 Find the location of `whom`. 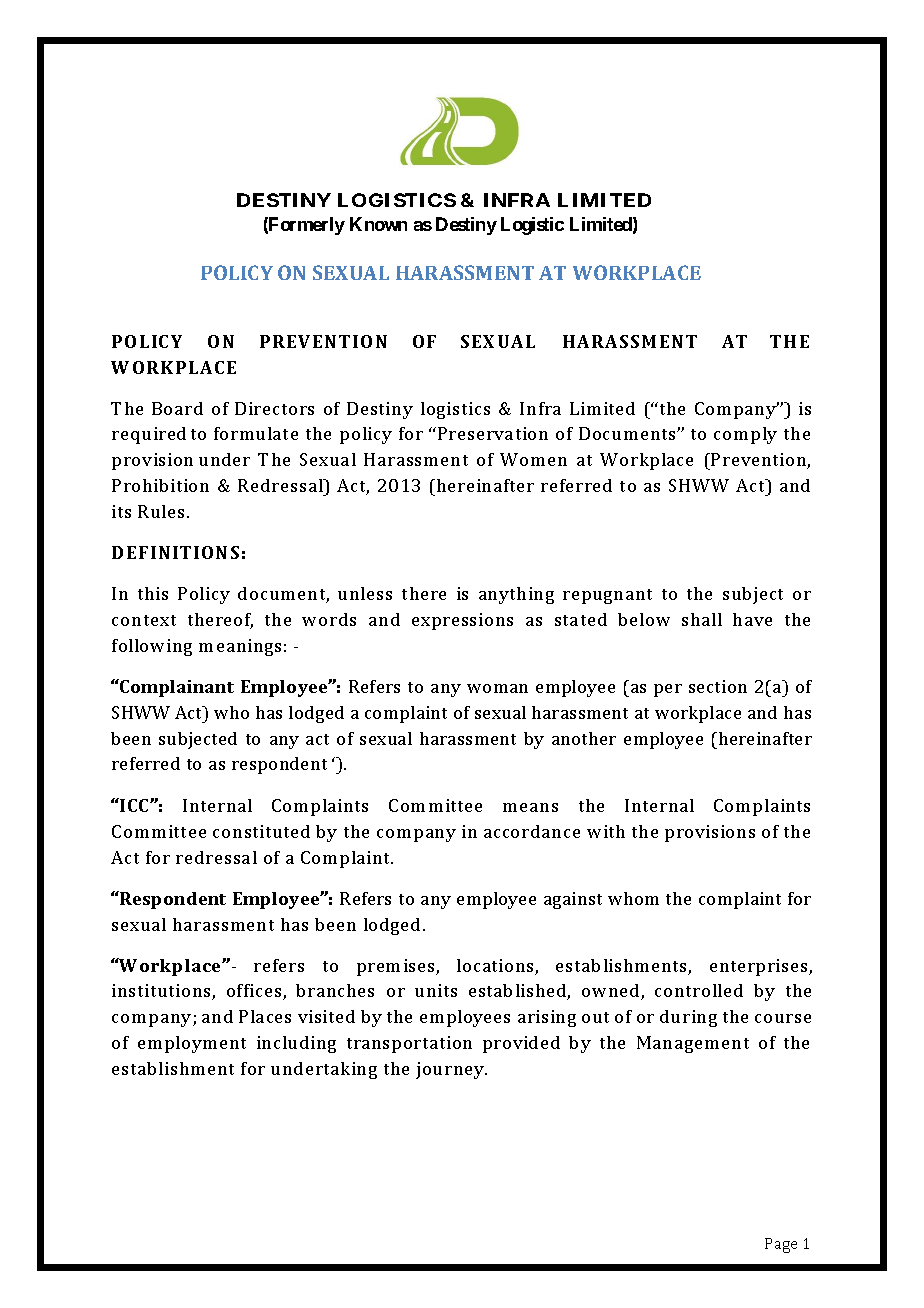

whom is located at coordinates (633, 898).
